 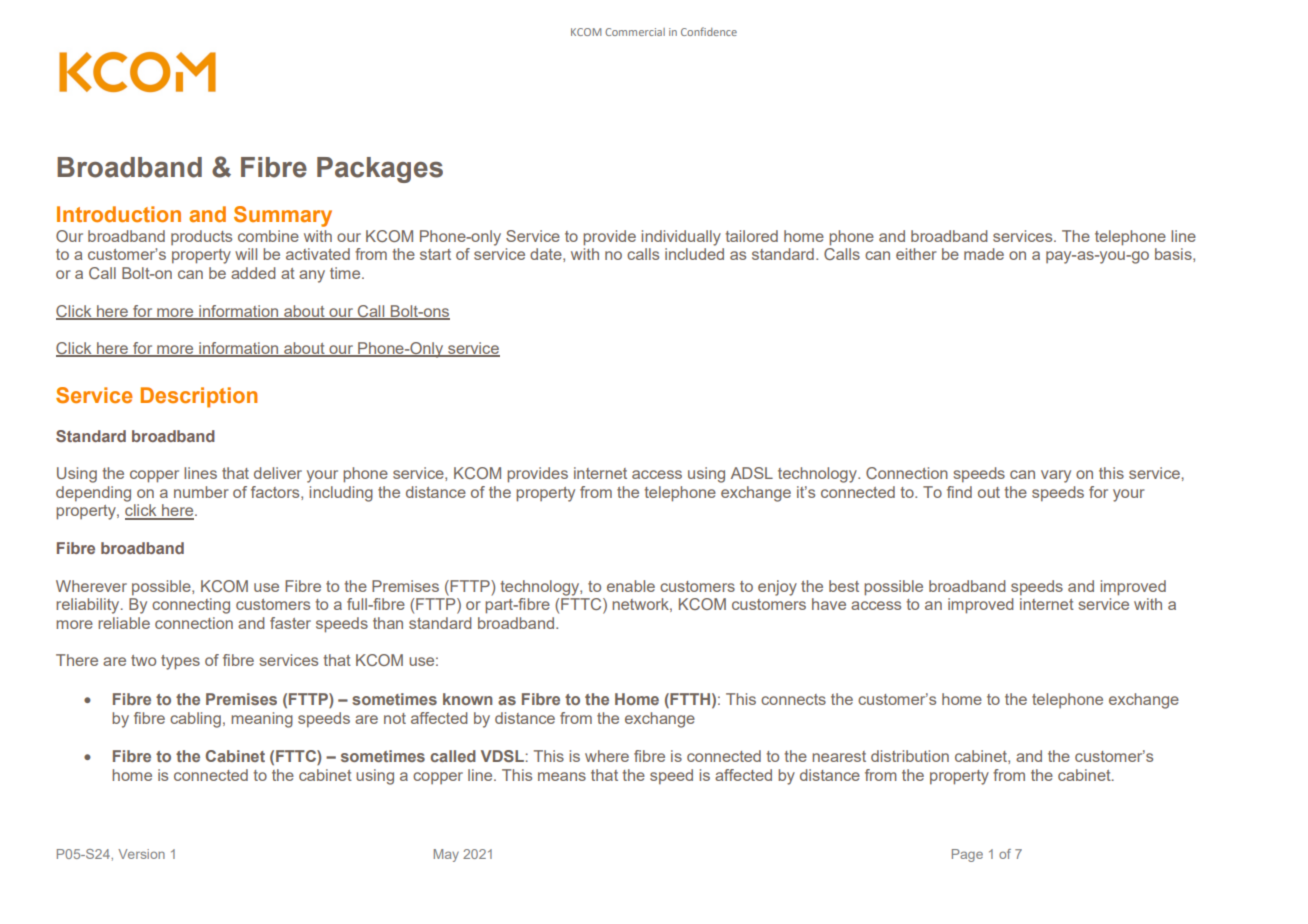 What do you see at coordinates (709, 31) in the image?
I see `Confidence` at bounding box center [709, 31].
